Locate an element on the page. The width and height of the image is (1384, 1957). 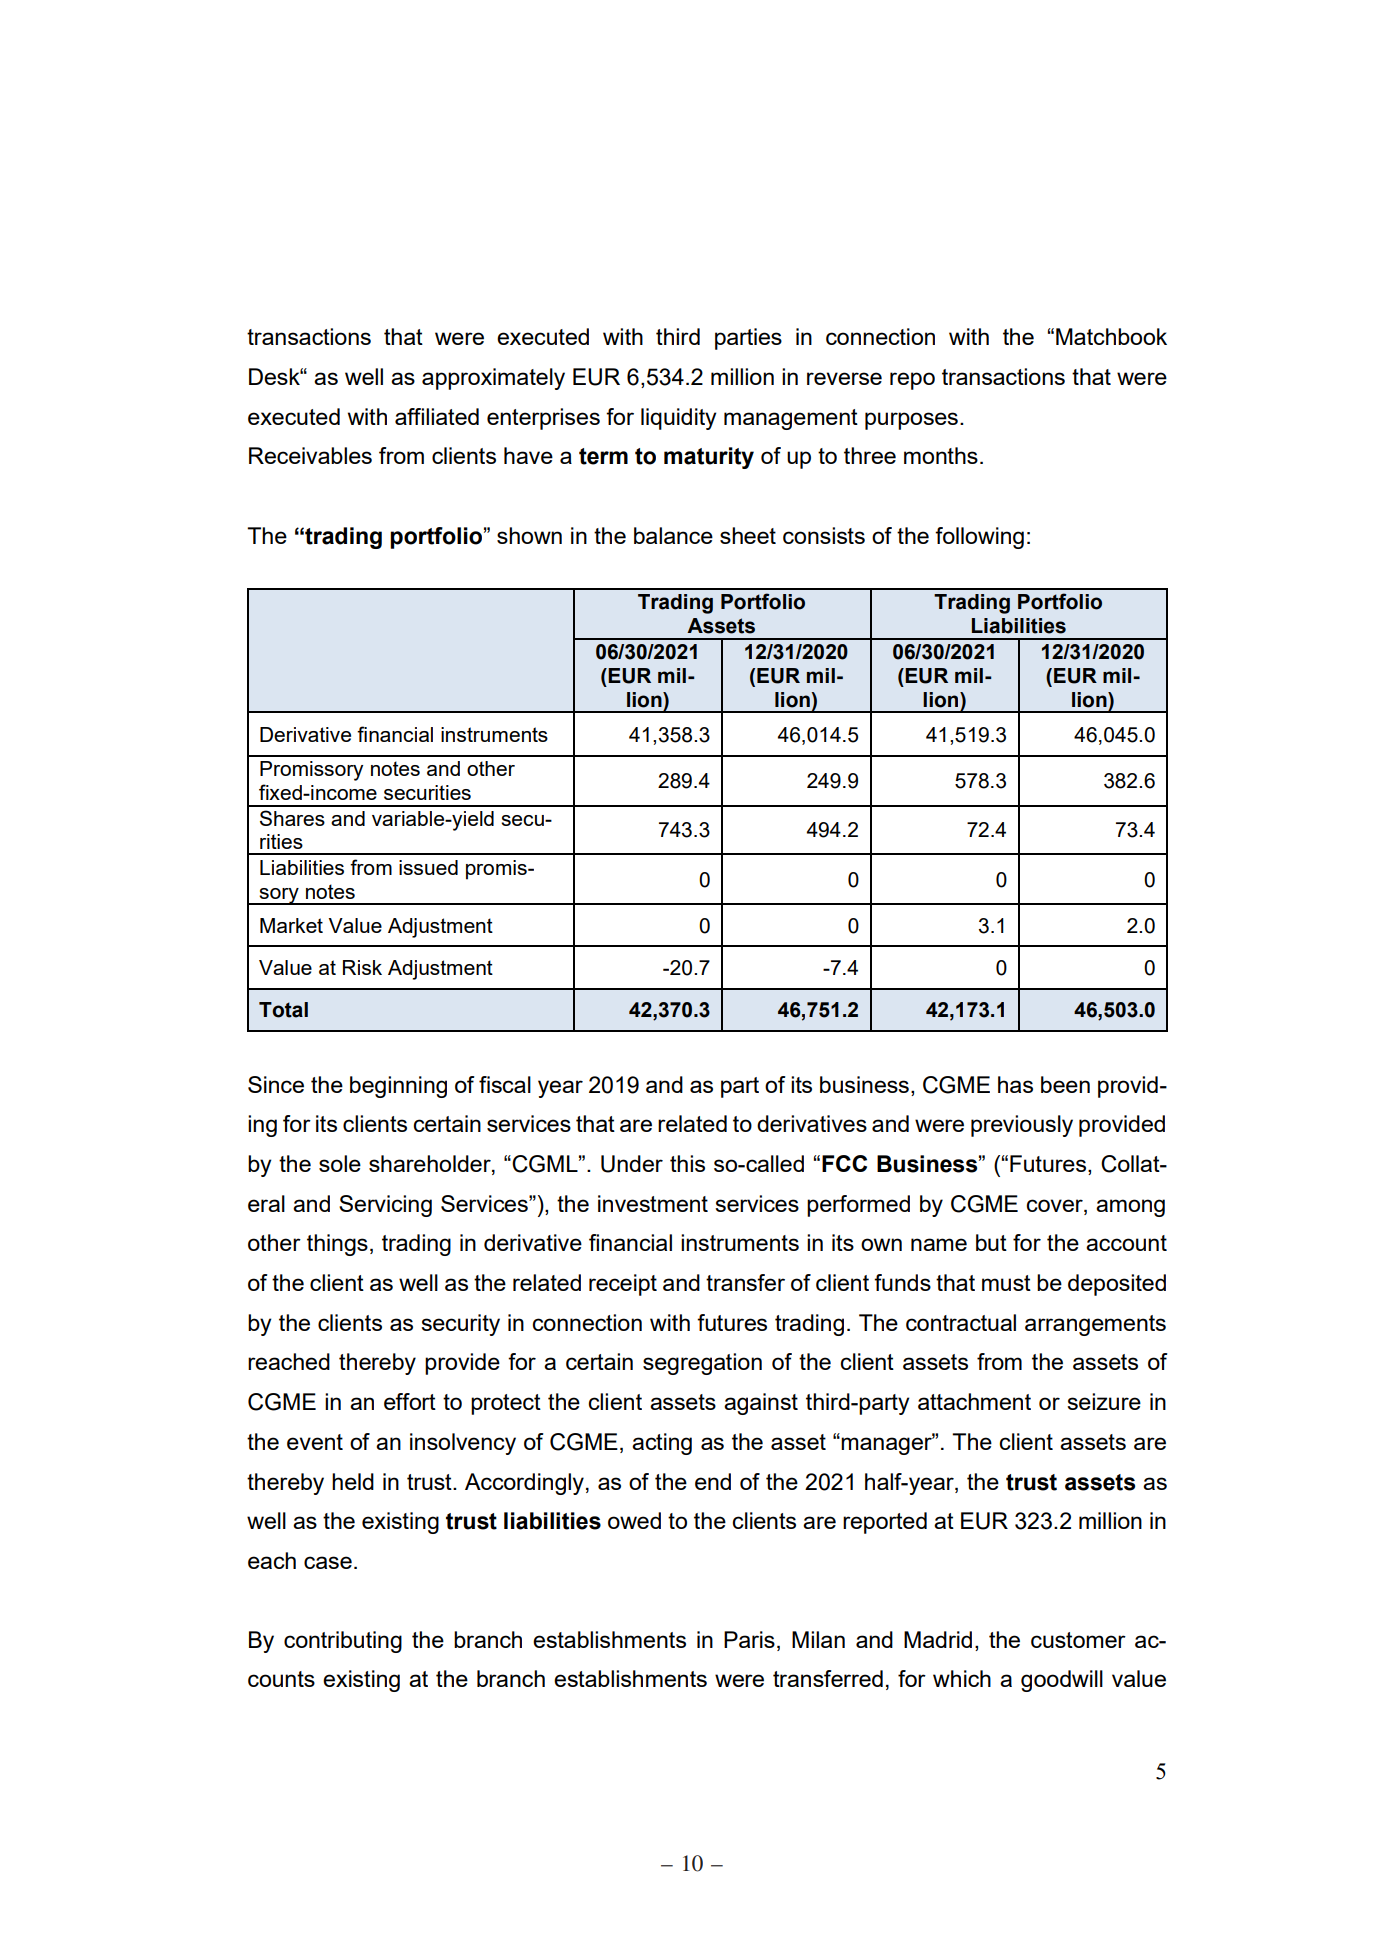
affiliated is located at coordinates (437, 416).
